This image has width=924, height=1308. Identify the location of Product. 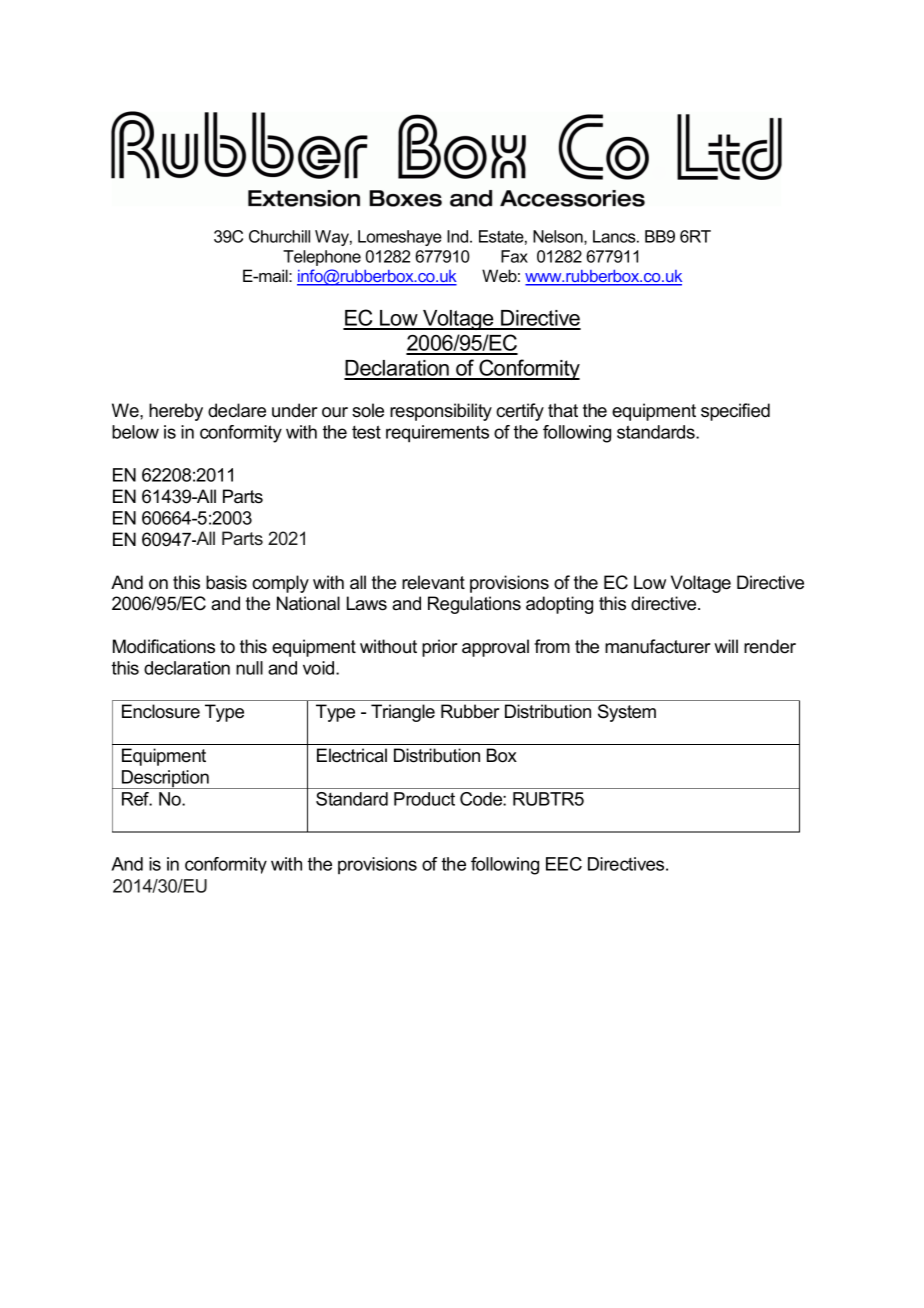
(424, 799).
